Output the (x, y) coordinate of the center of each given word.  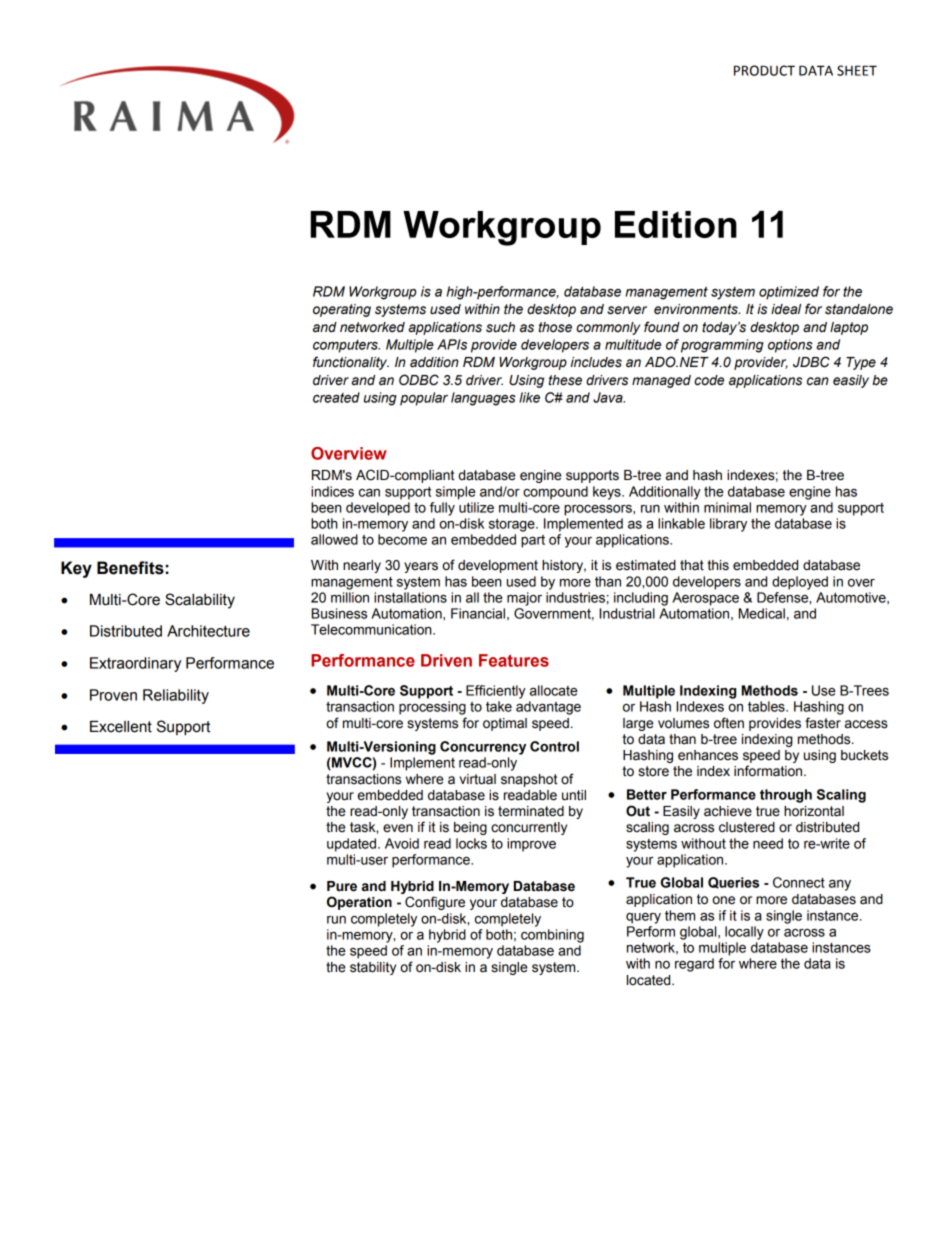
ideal (786, 309)
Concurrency (483, 748)
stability (373, 968)
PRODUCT (764, 70)
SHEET (857, 70)
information (769, 771)
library (728, 525)
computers (346, 346)
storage (513, 525)
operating (342, 310)
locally (744, 933)
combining (552, 936)
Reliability (176, 696)
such (500, 327)
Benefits (130, 568)
